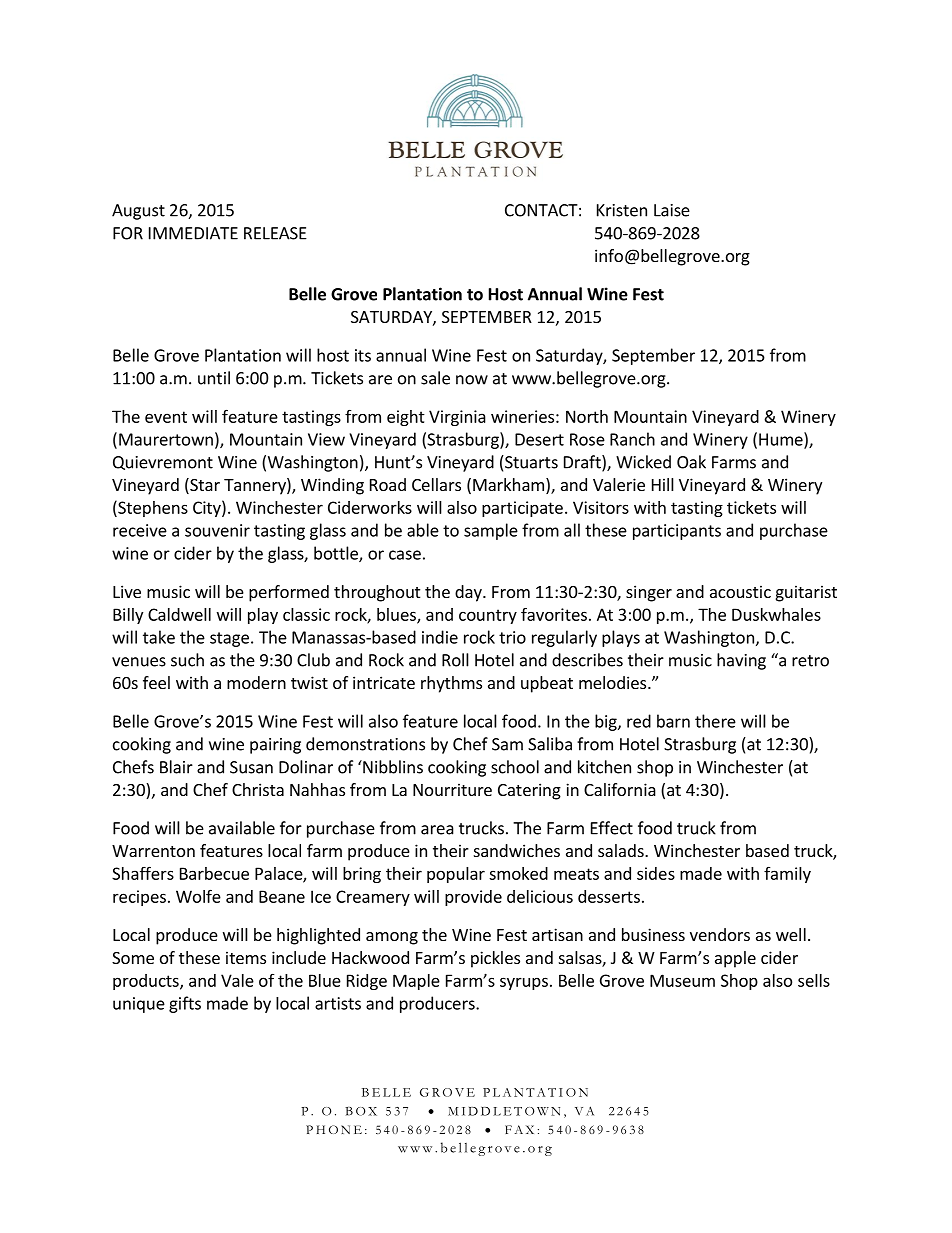 The width and height of the screenshot is (952, 1233). I want to click on acoustic, so click(740, 591).
